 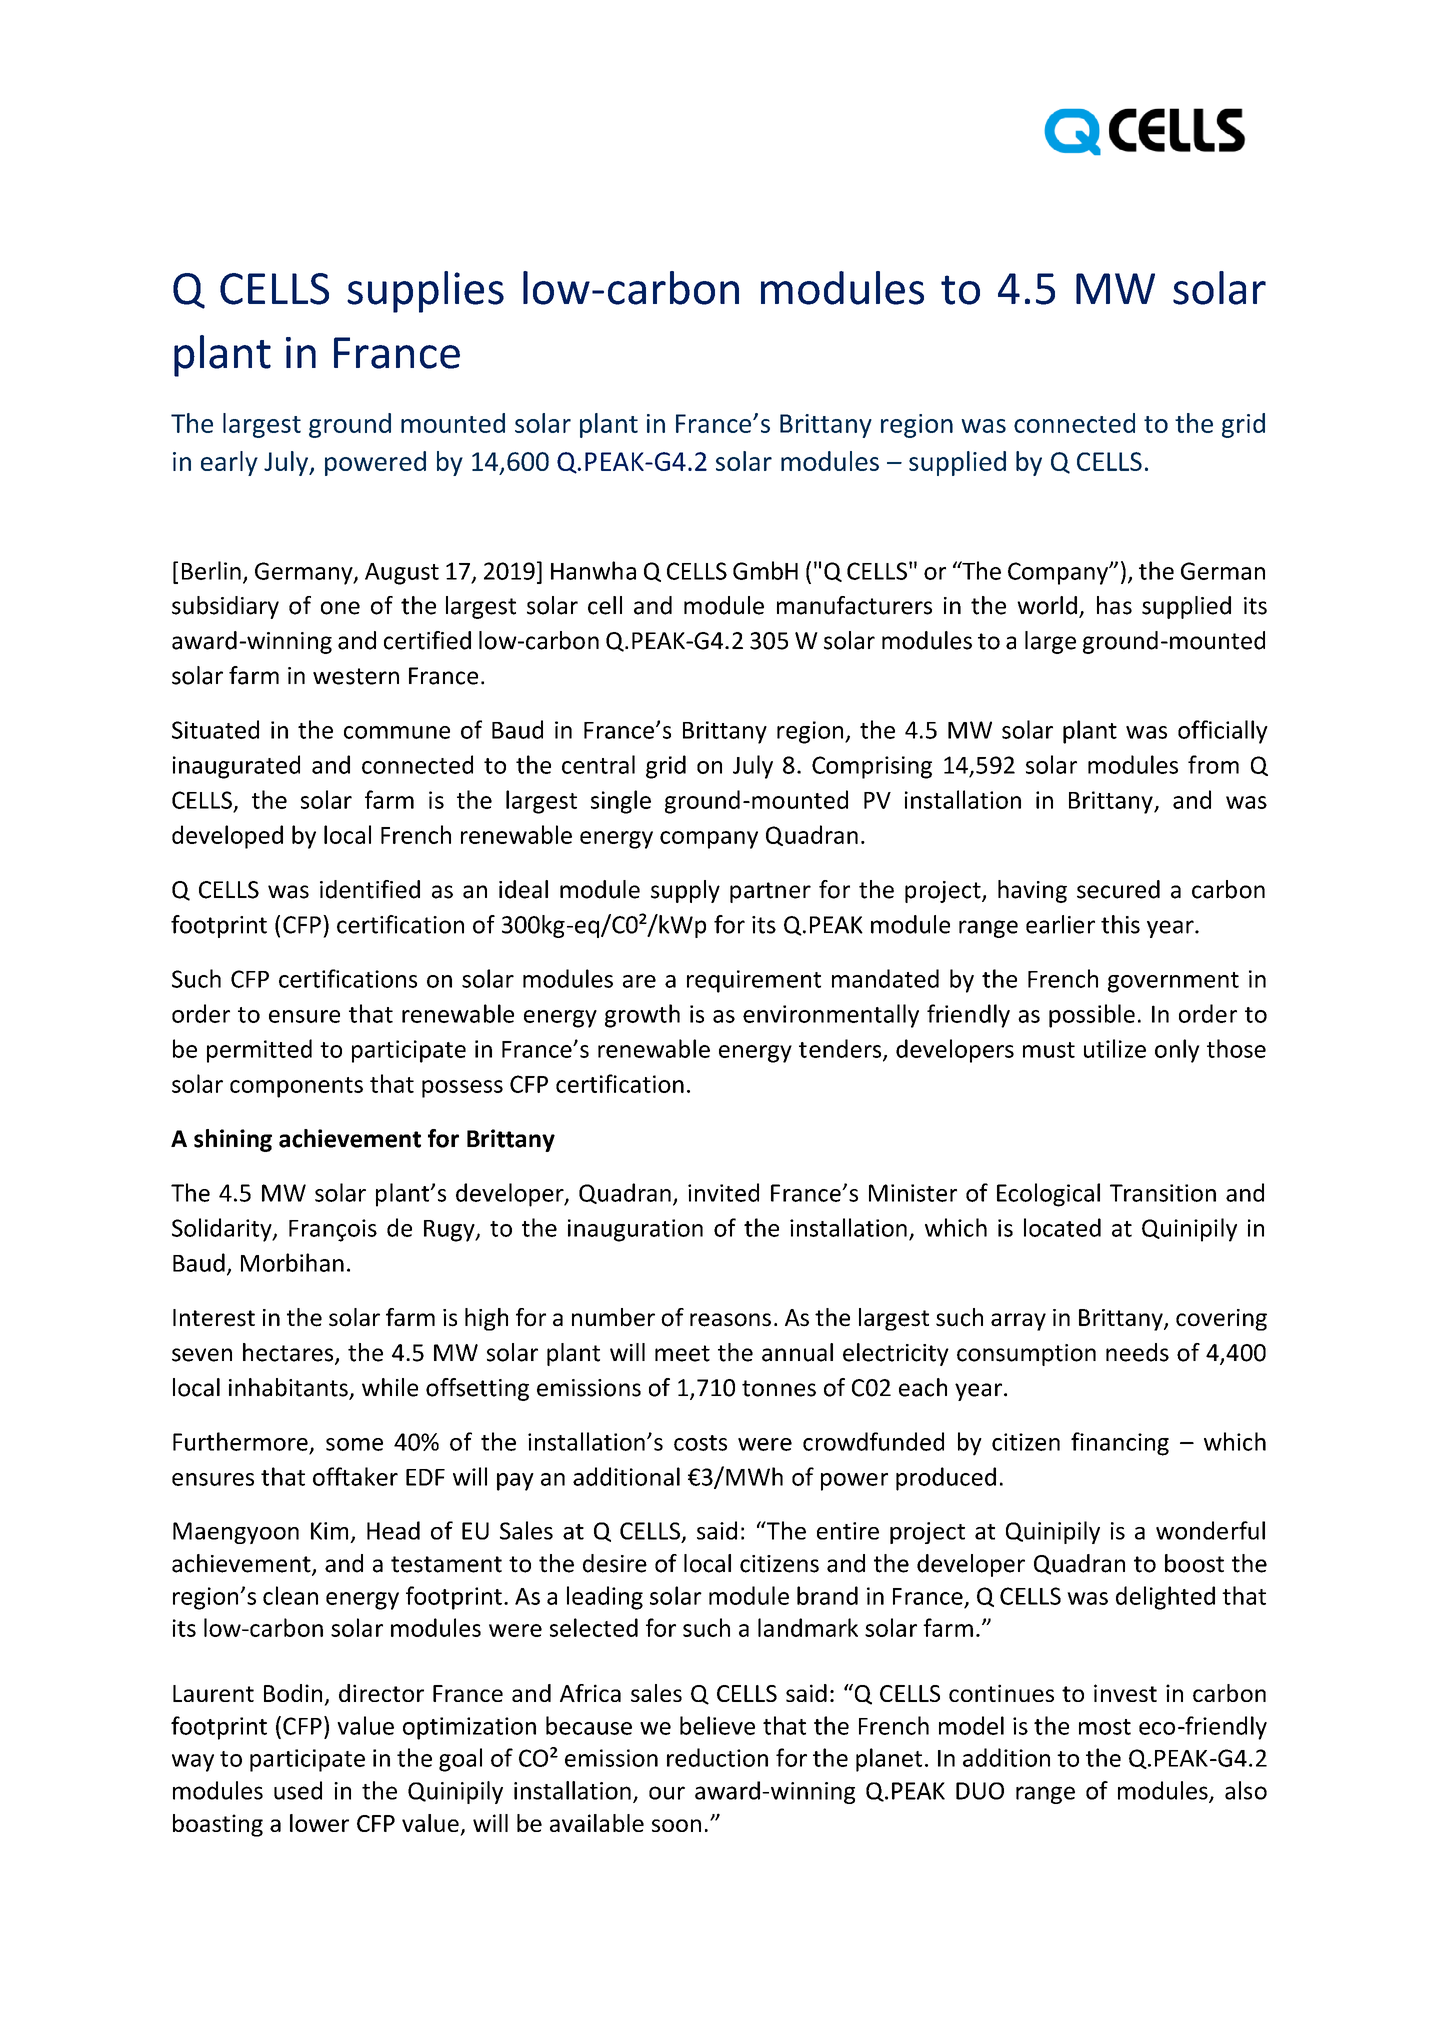 What do you see at coordinates (854, 605) in the screenshot?
I see `manufacturers` at bounding box center [854, 605].
